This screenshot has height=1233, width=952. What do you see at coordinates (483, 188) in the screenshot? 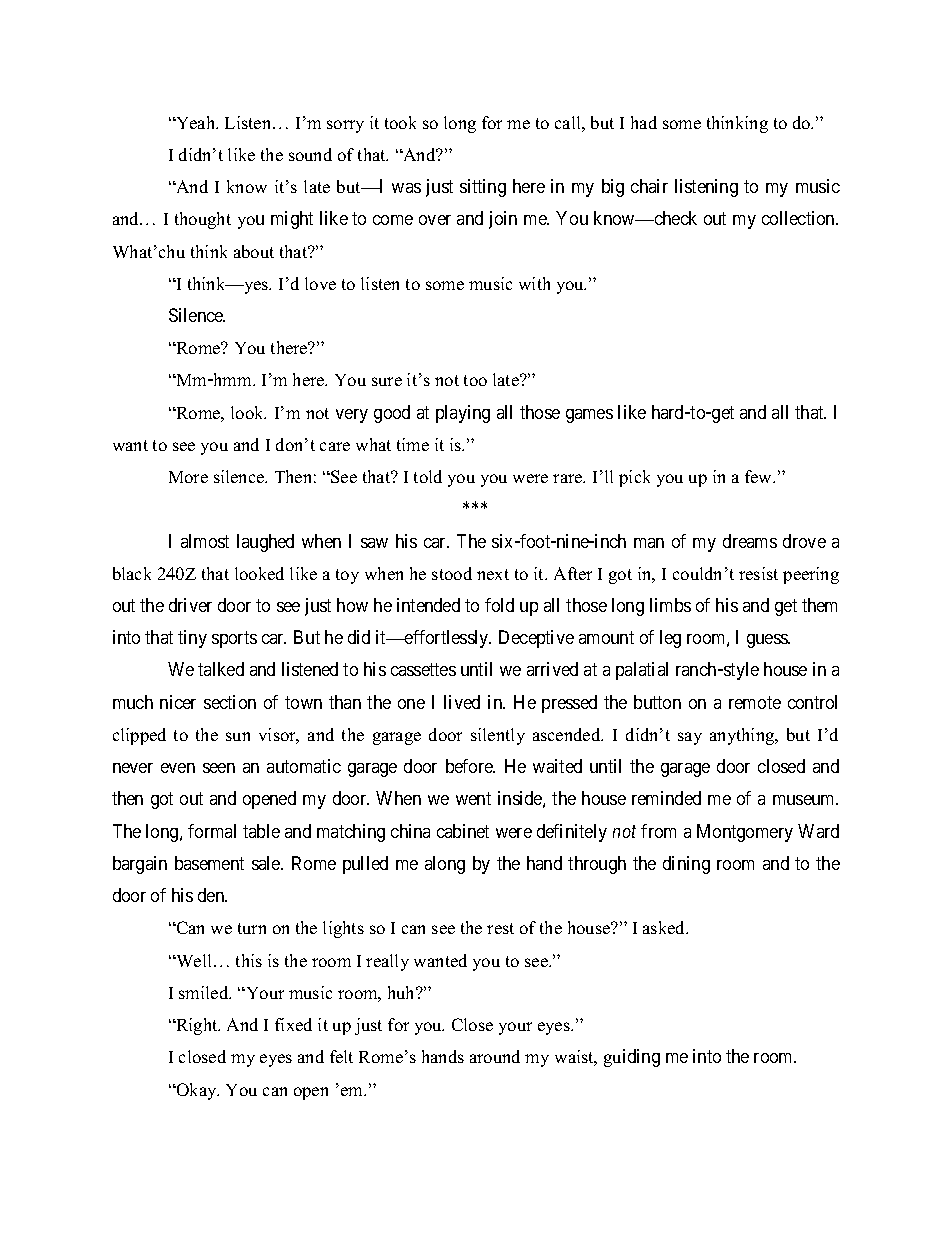
I see `sitting` at bounding box center [483, 188].
